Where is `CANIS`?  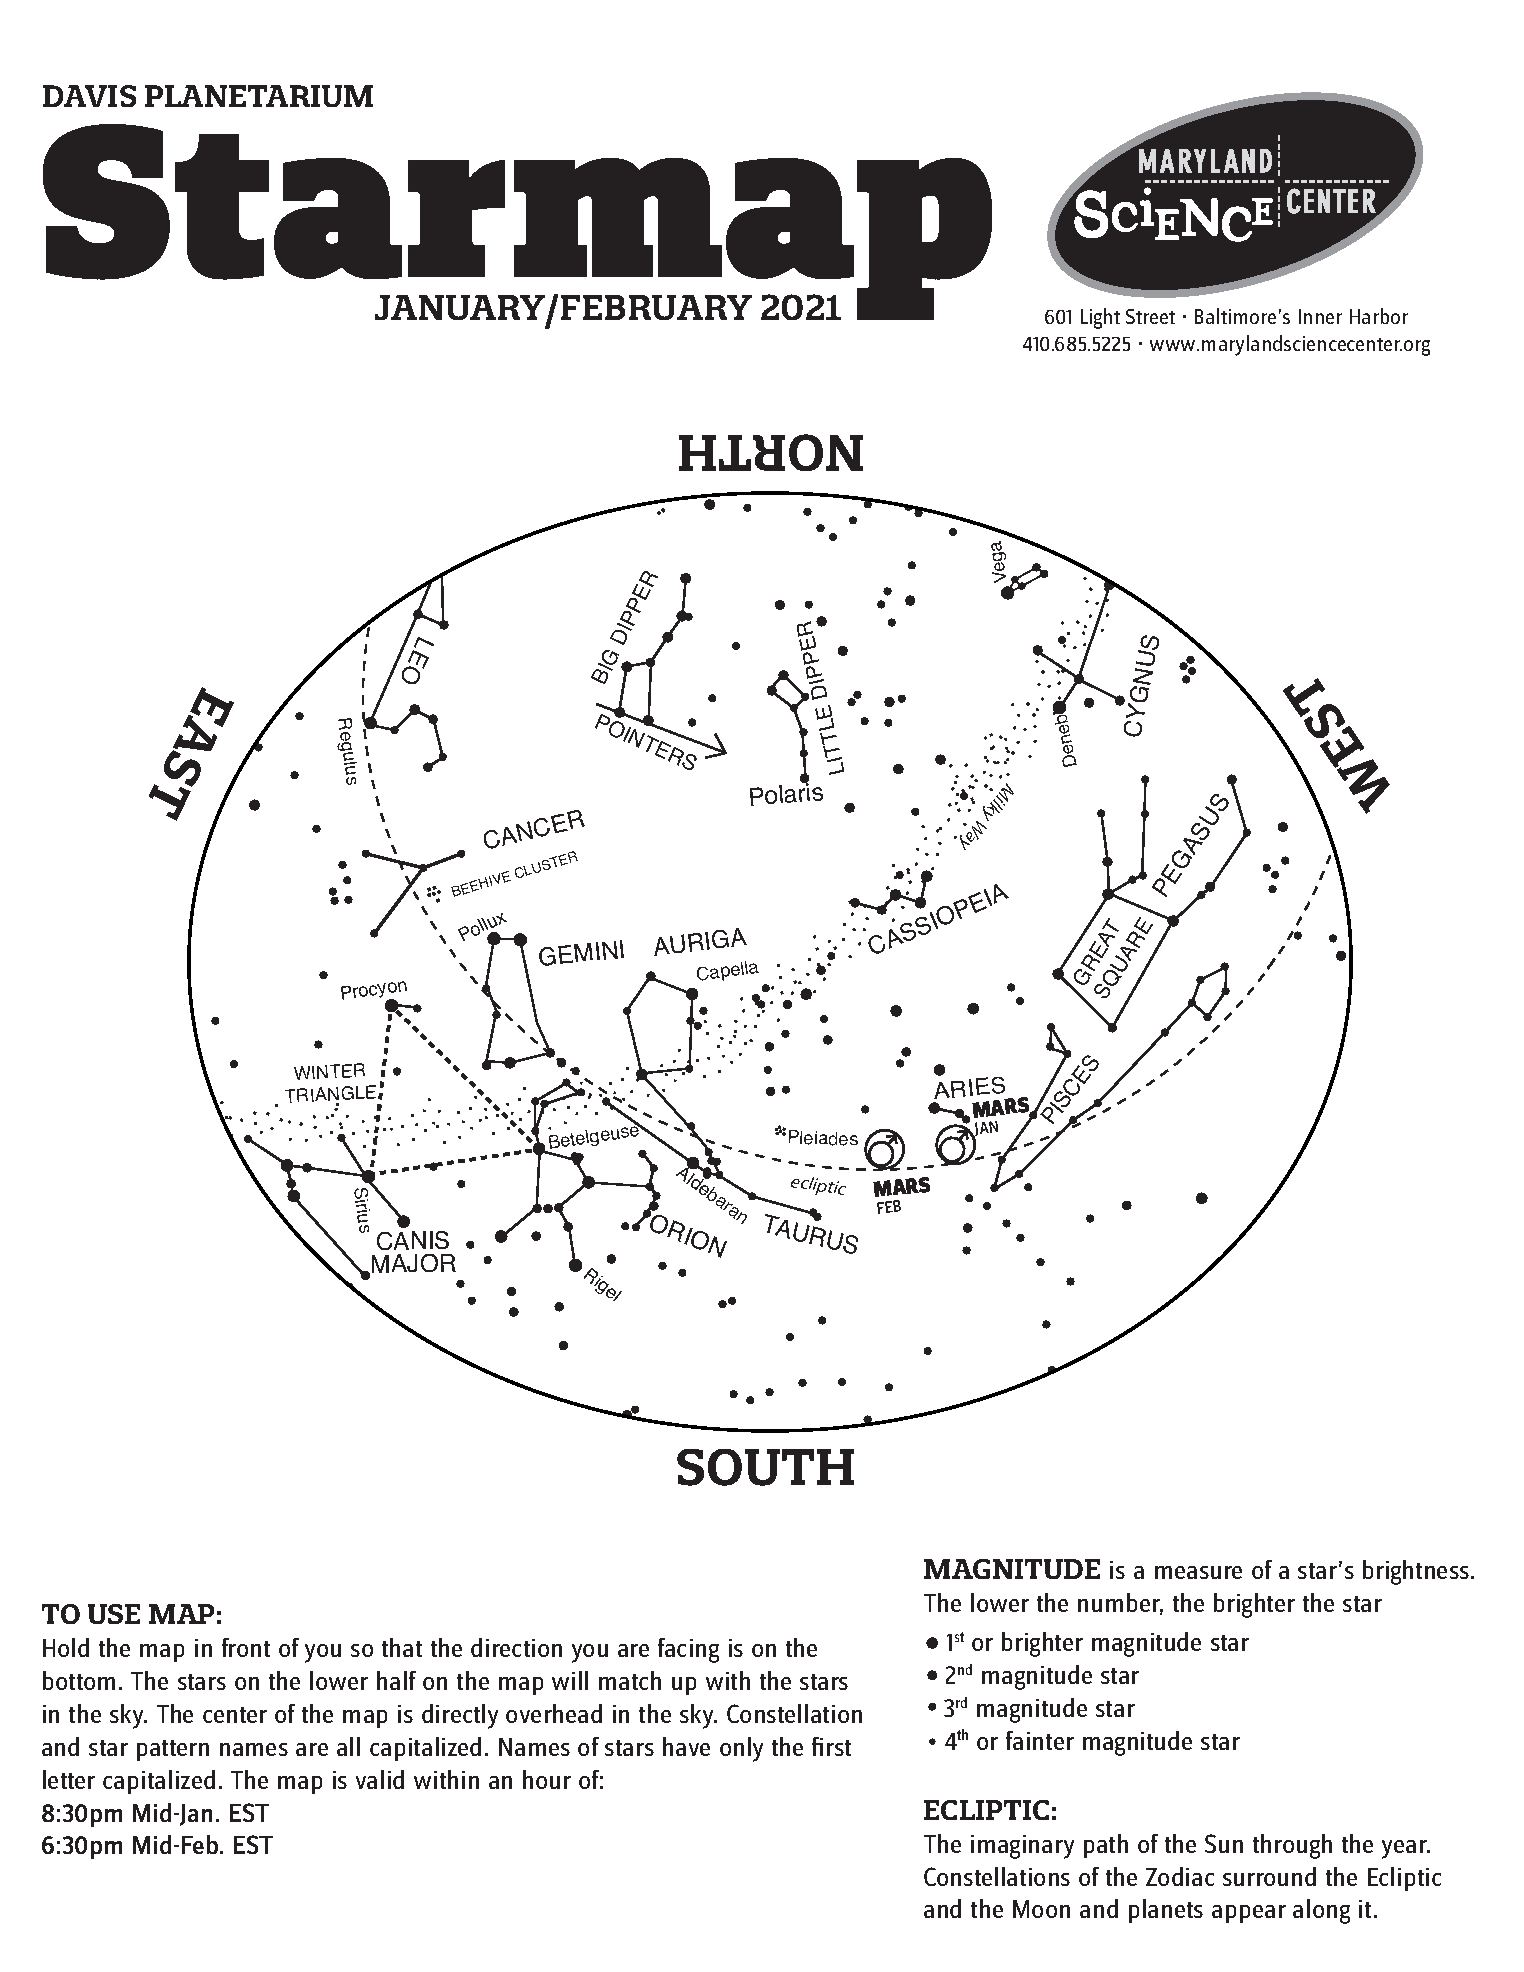
CANIS is located at coordinates (413, 1240).
